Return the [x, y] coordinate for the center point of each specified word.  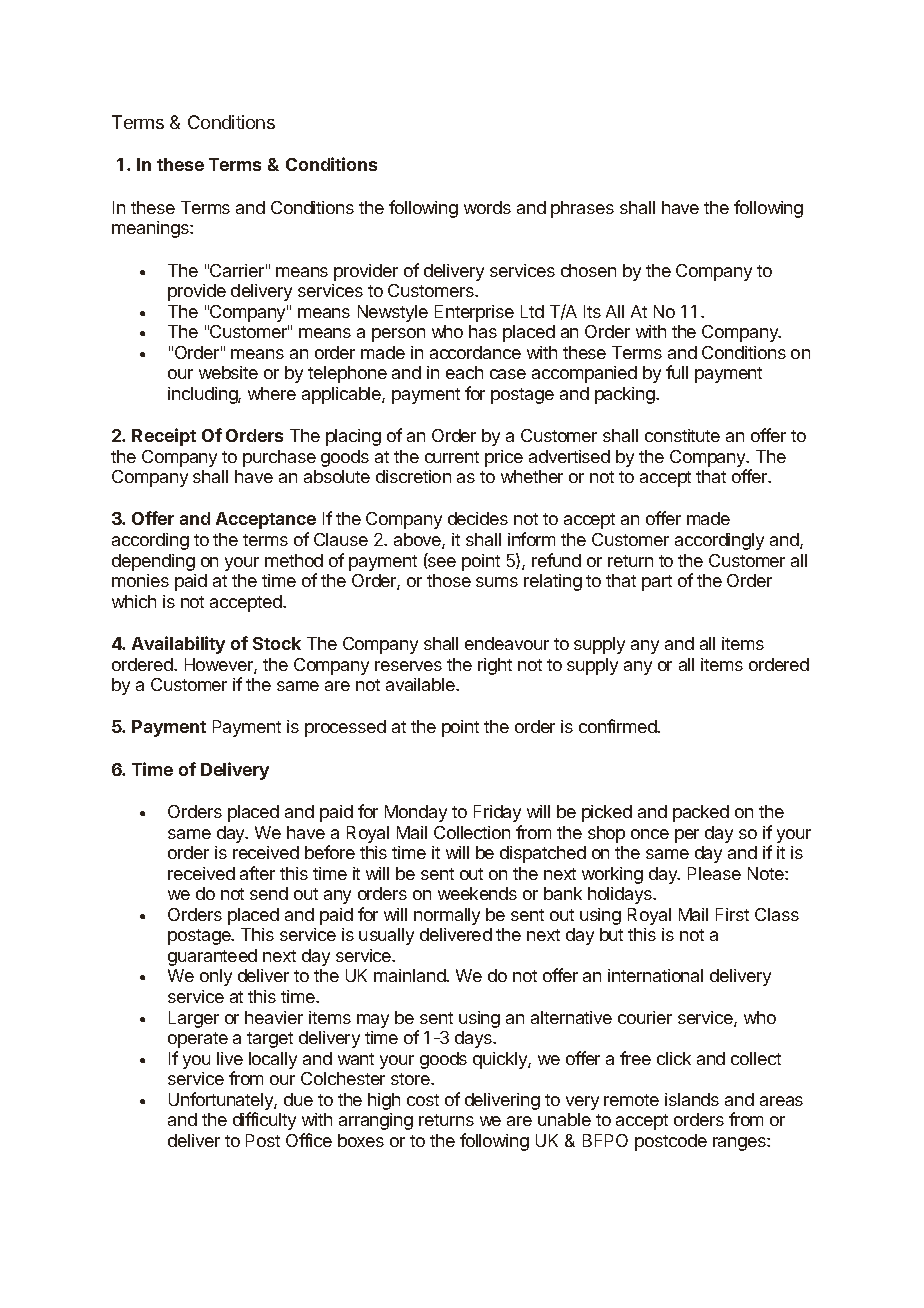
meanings [151, 229]
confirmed [618, 726]
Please [714, 873]
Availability [178, 645]
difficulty [264, 1121]
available [421, 684]
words [487, 207]
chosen [588, 270]
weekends [477, 893]
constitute [682, 435]
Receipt [164, 437]
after [257, 873]
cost [423, 1100]
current [452, 457]
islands [692, 1099]
